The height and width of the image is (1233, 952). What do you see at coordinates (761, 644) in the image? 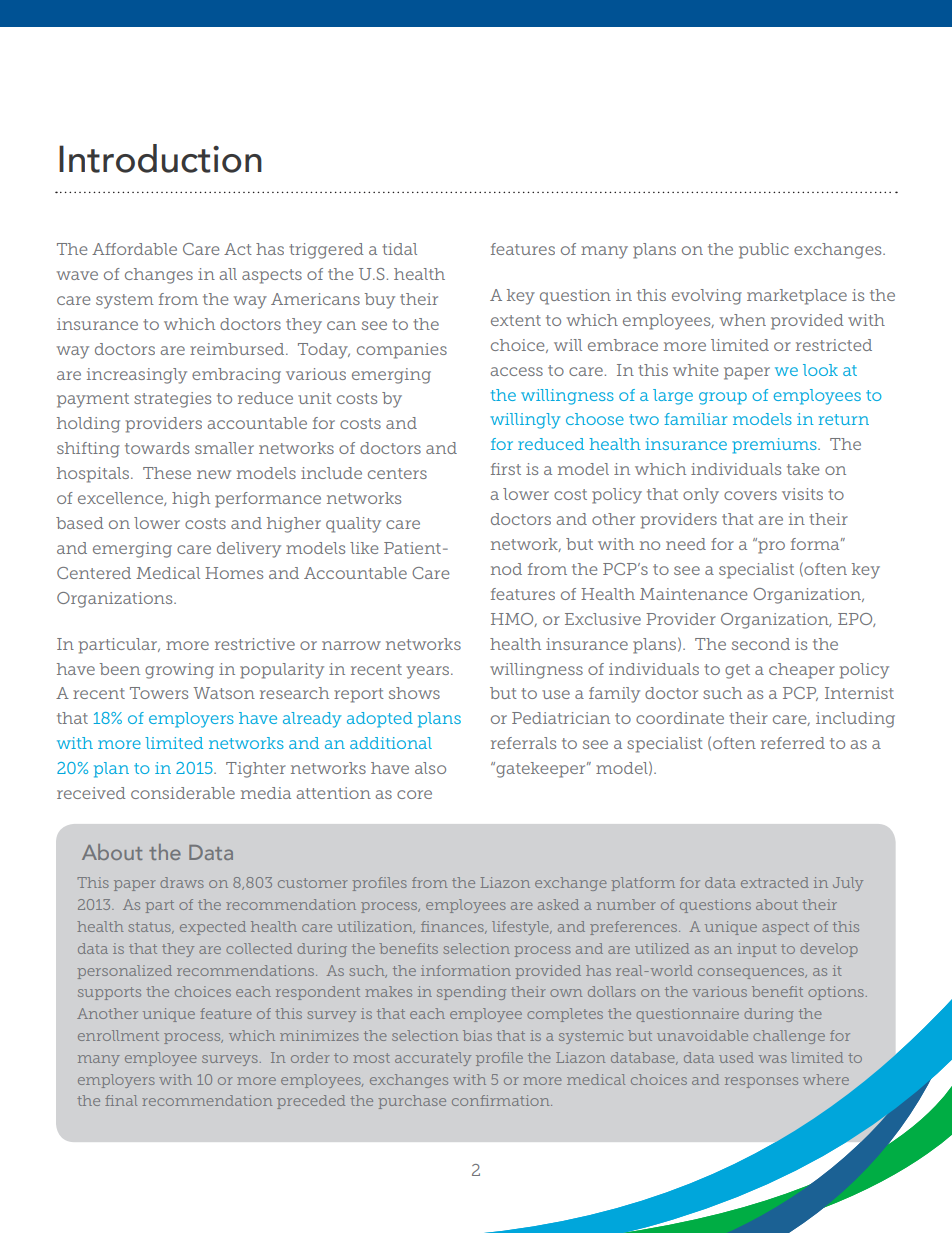
I see `second` at bounding box center [761, 644].
